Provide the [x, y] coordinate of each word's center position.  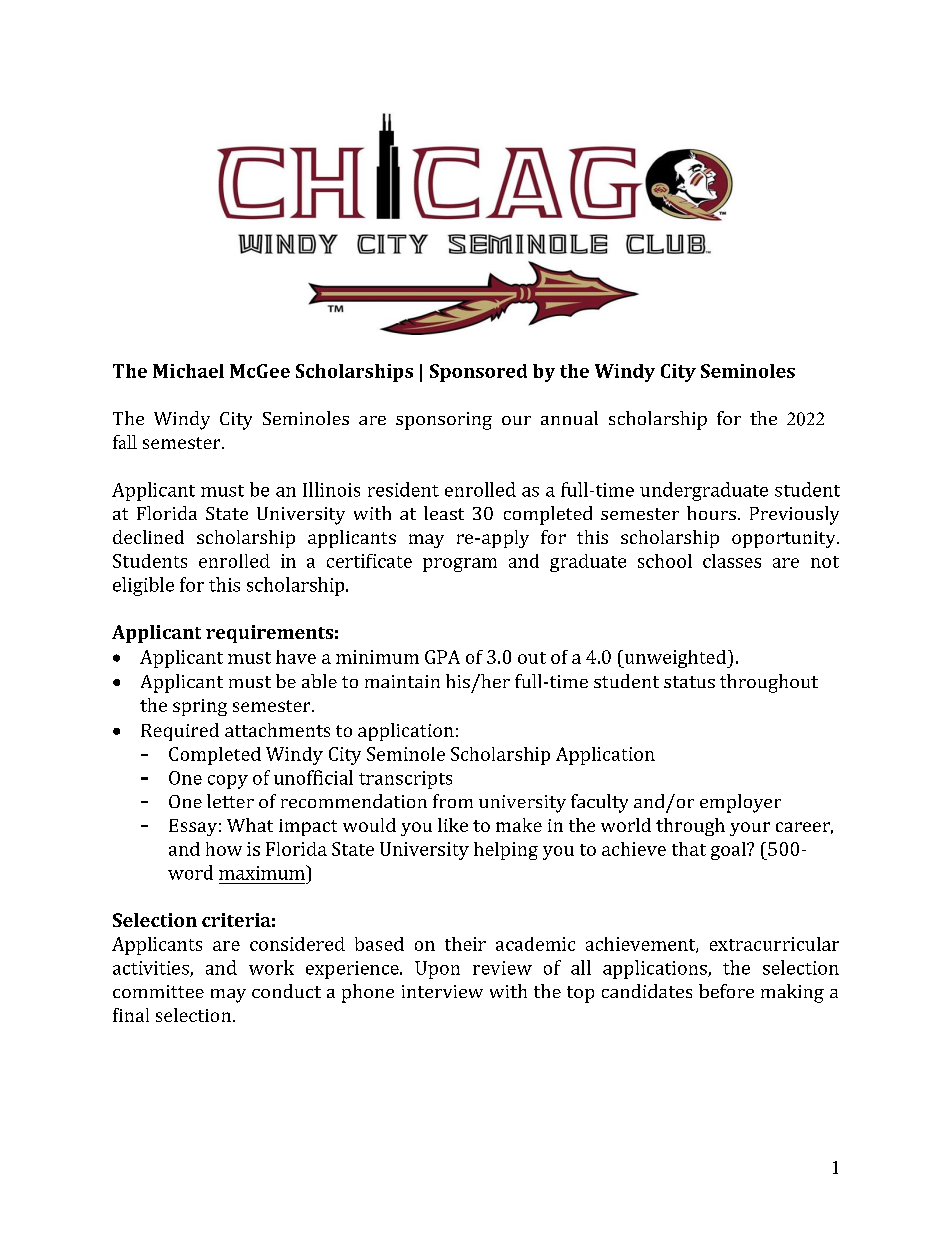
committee [158, 991]
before [726, 991]
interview [442, 991]
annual [569, 418]
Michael [188, 371]
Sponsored [478, 373]
